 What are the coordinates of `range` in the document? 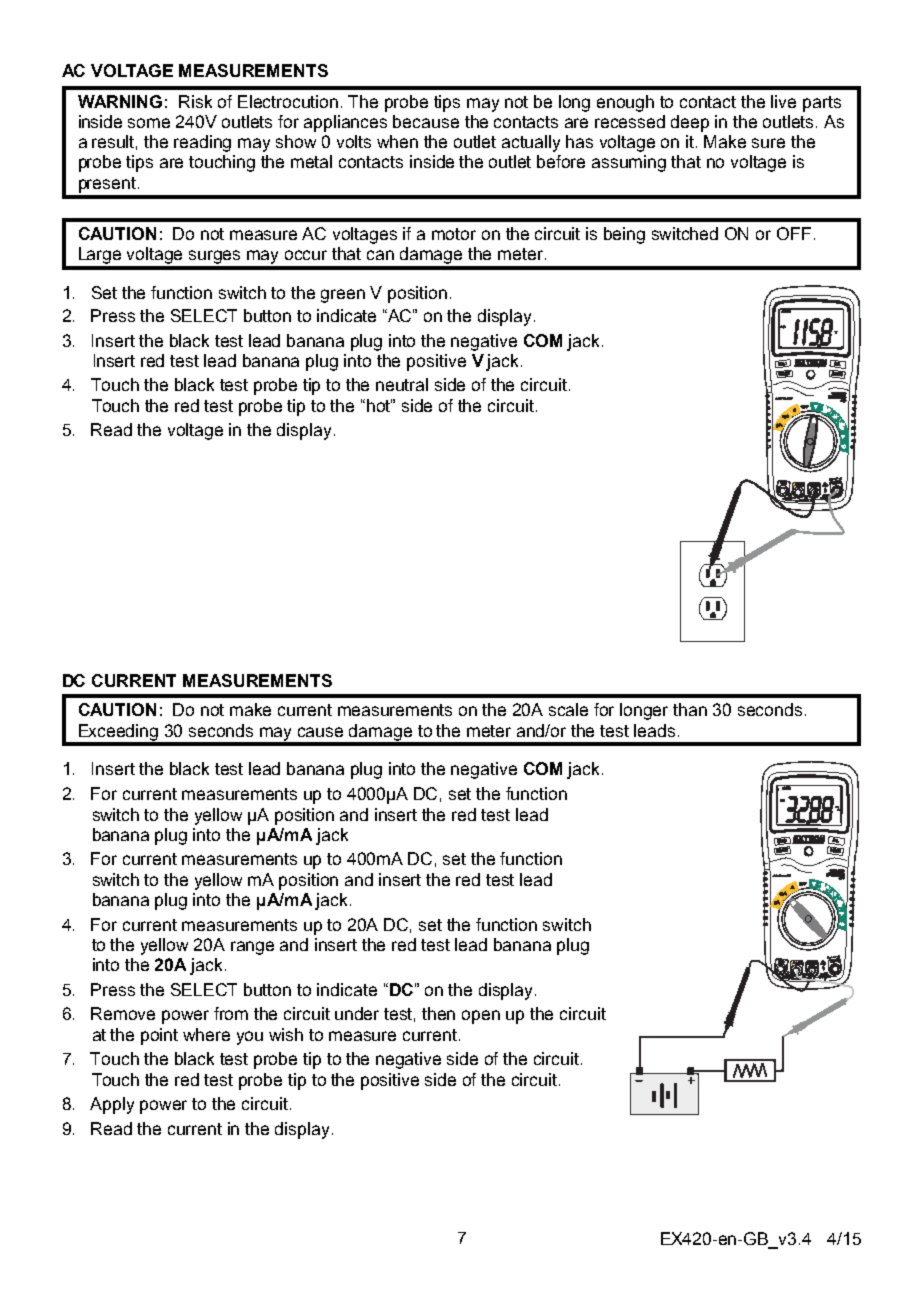 It's located at (252, 948).
